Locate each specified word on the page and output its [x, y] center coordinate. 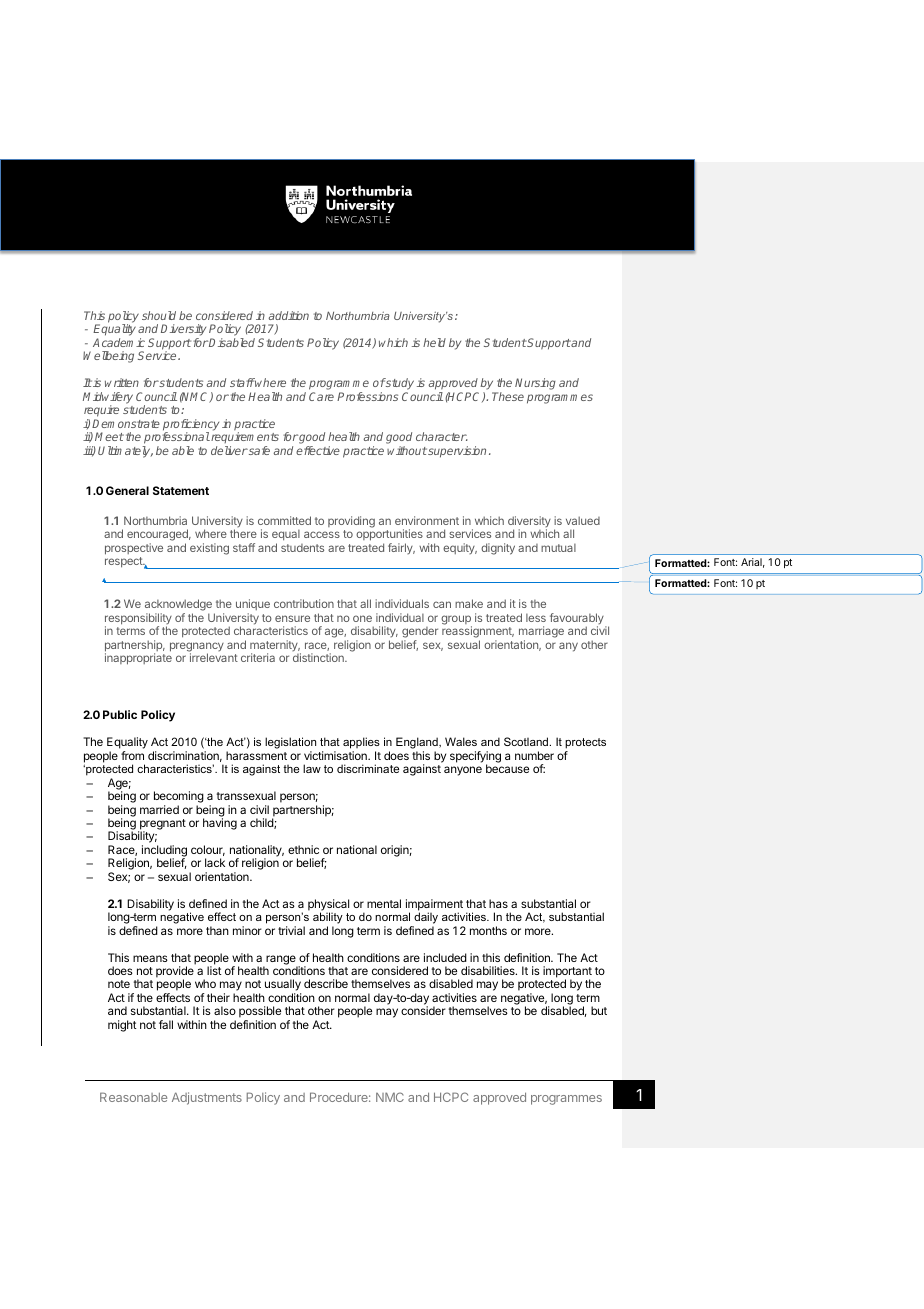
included [445, 957]
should [159, 315]
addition [288, 315]
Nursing [535, 384]
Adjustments [207, 1098]
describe [326, 983]
